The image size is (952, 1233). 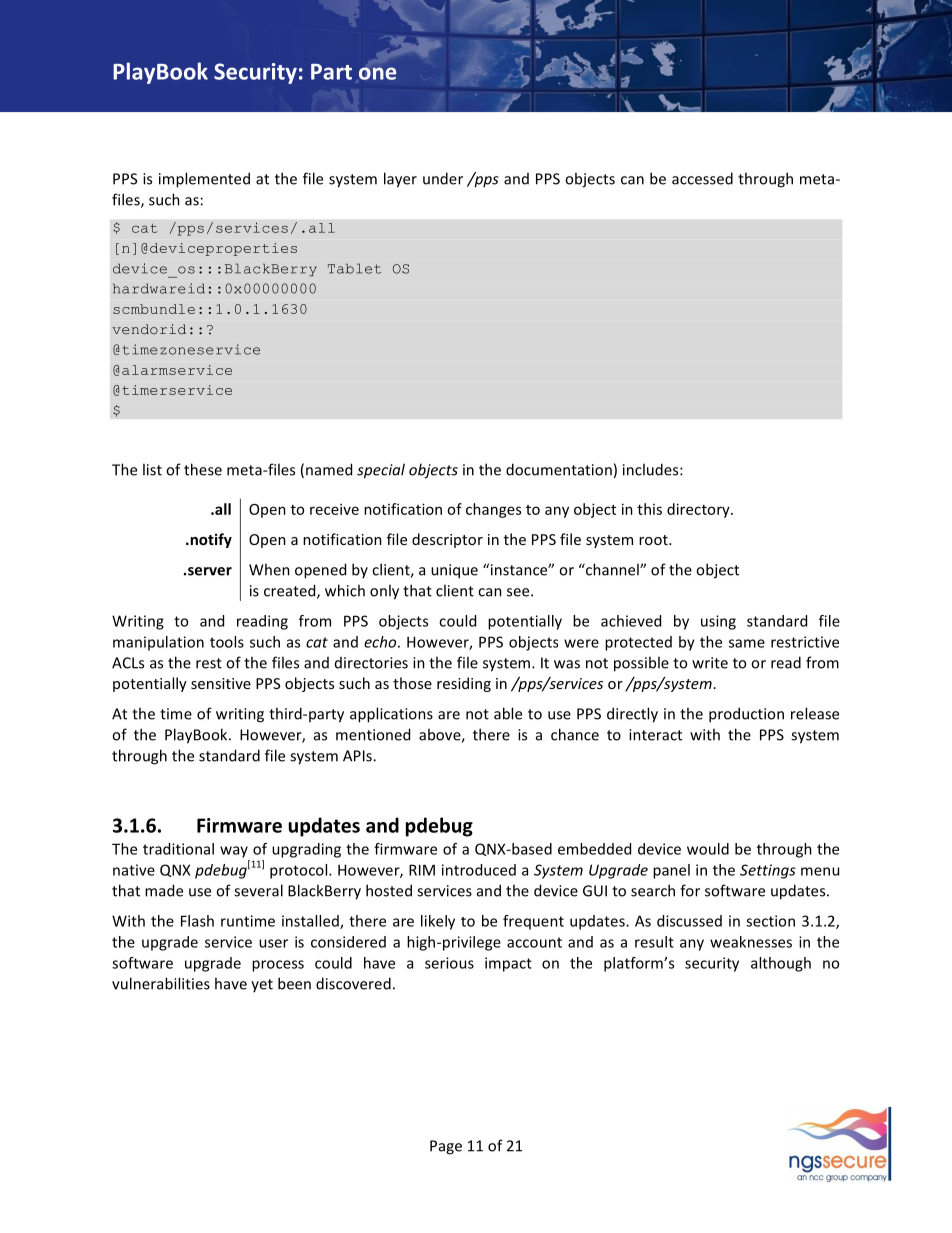 I want to click on yet, so click(x=262, y=985).
